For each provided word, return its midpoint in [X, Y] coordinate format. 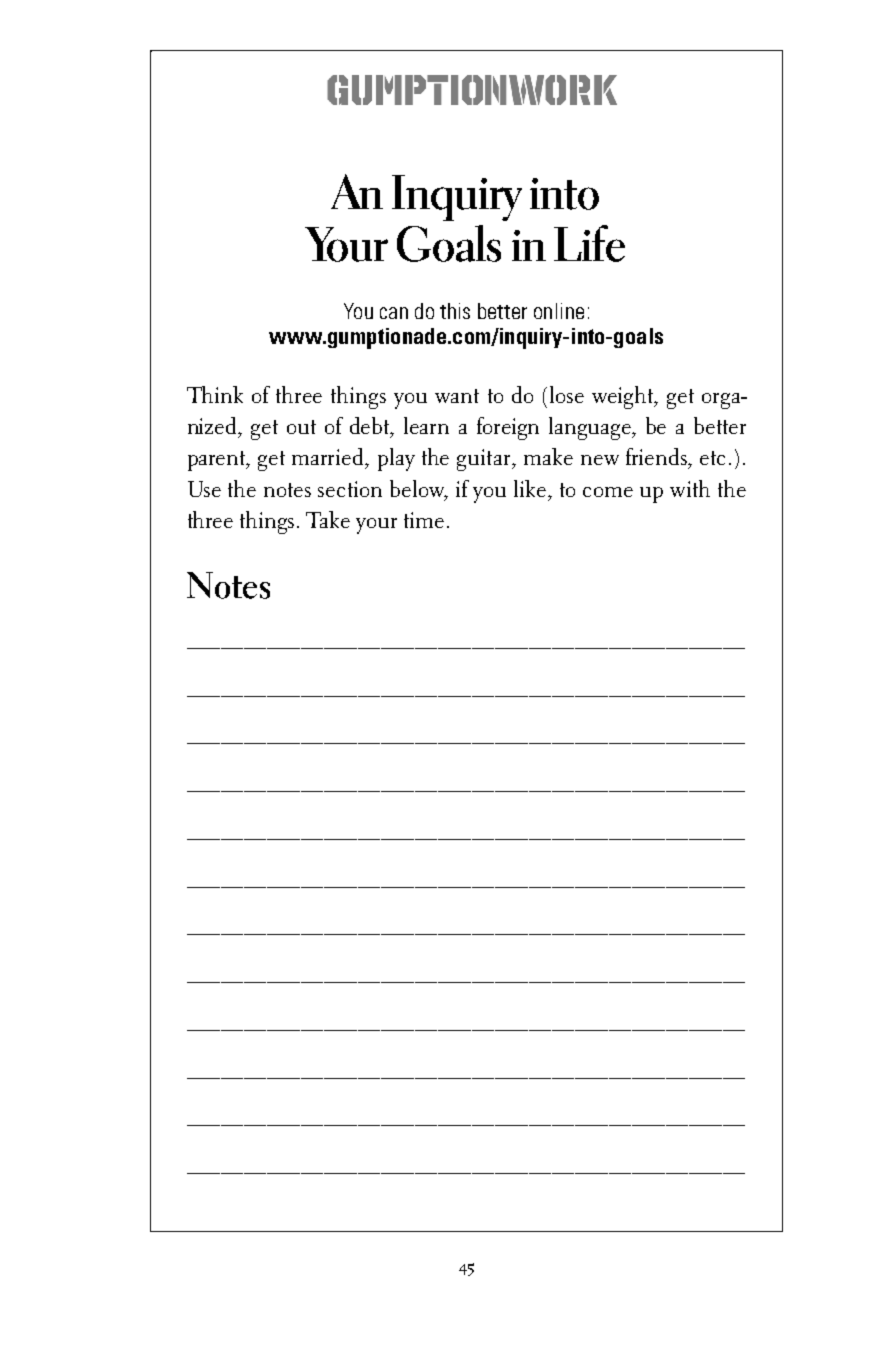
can [394, 313]
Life [589, 243]
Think [215, 394]
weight [624, 397]
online [559, 311]
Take [328, 519]
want [457, 396]
